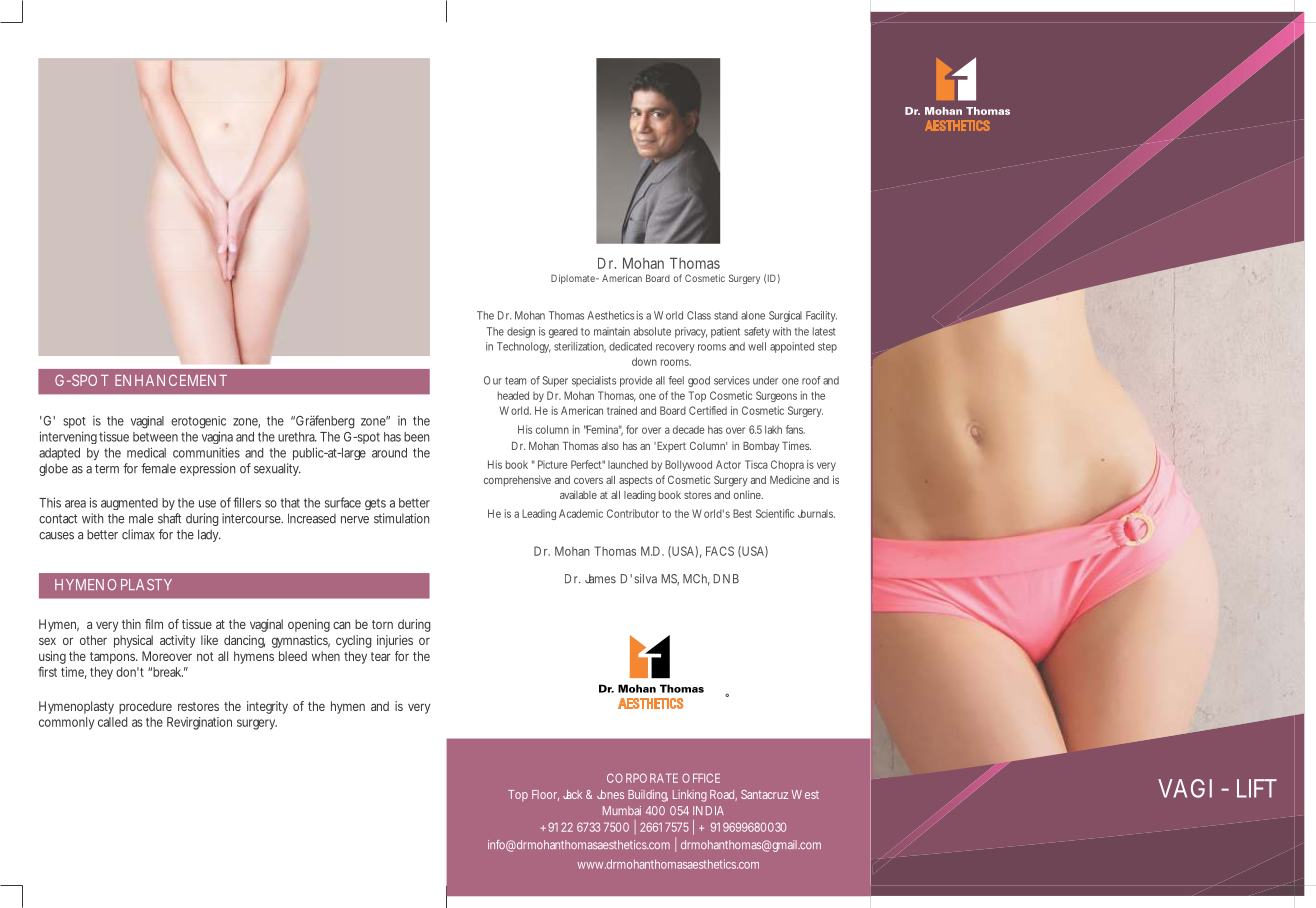 The height and width of the screenshot is (908, 1316). What do you see at coordinates (652, 331) in the screenshot?
I see `absolute` at bounding box center [652, 331].
